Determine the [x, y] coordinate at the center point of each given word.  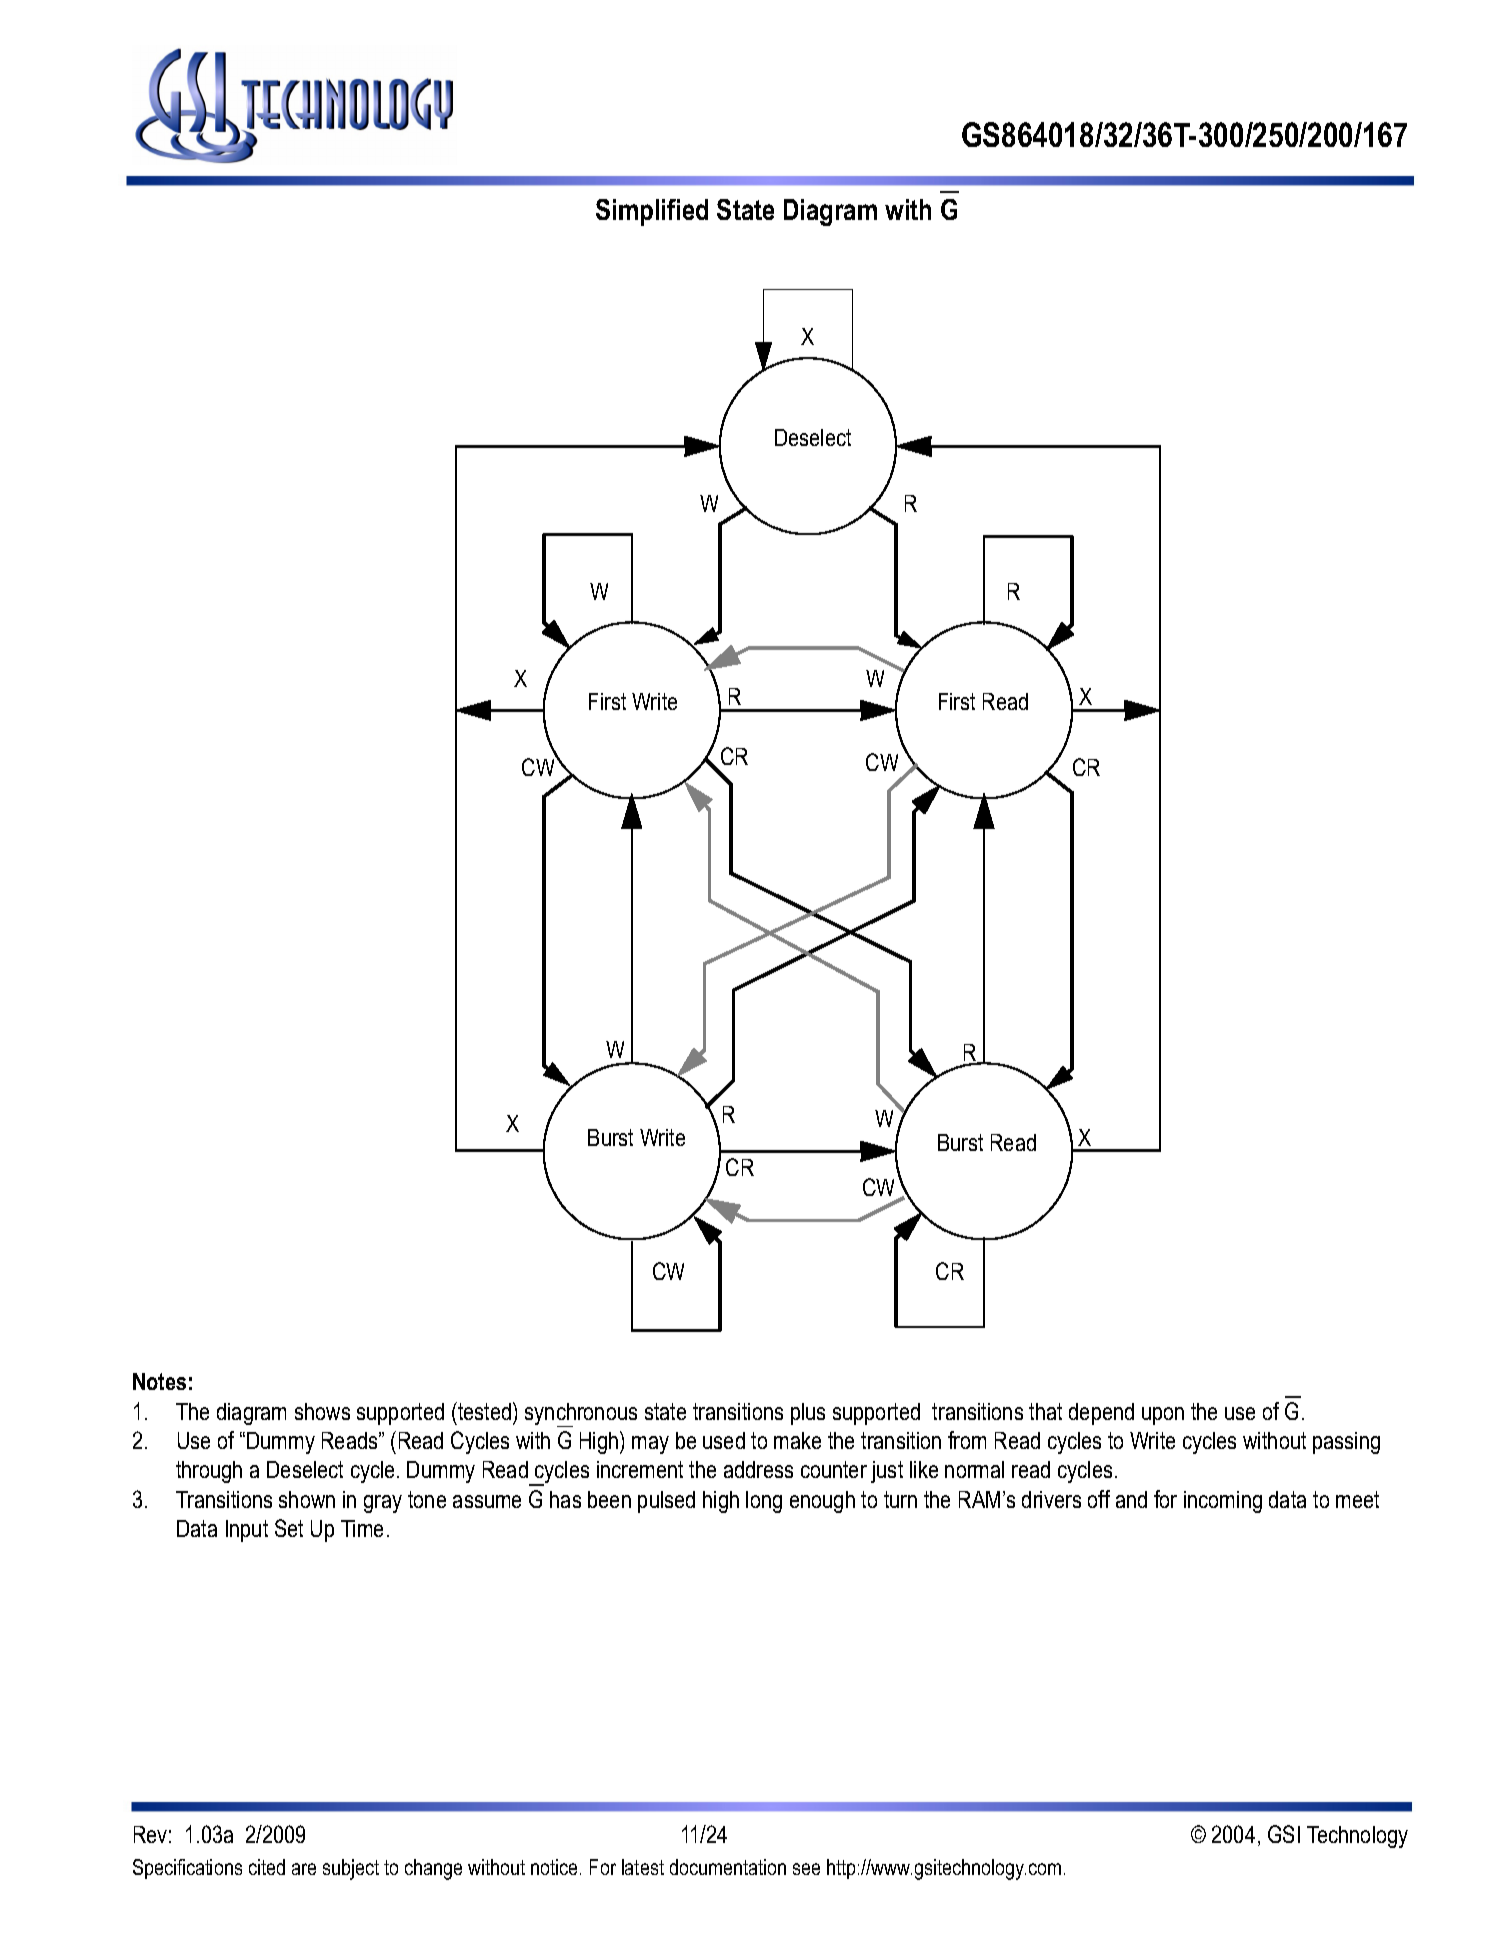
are [304, 1869]
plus [808, 1414]
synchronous [581, 1415]
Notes [159, 1381]
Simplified [652, 212]
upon [1163, 1416]
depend [1101, 1414]
